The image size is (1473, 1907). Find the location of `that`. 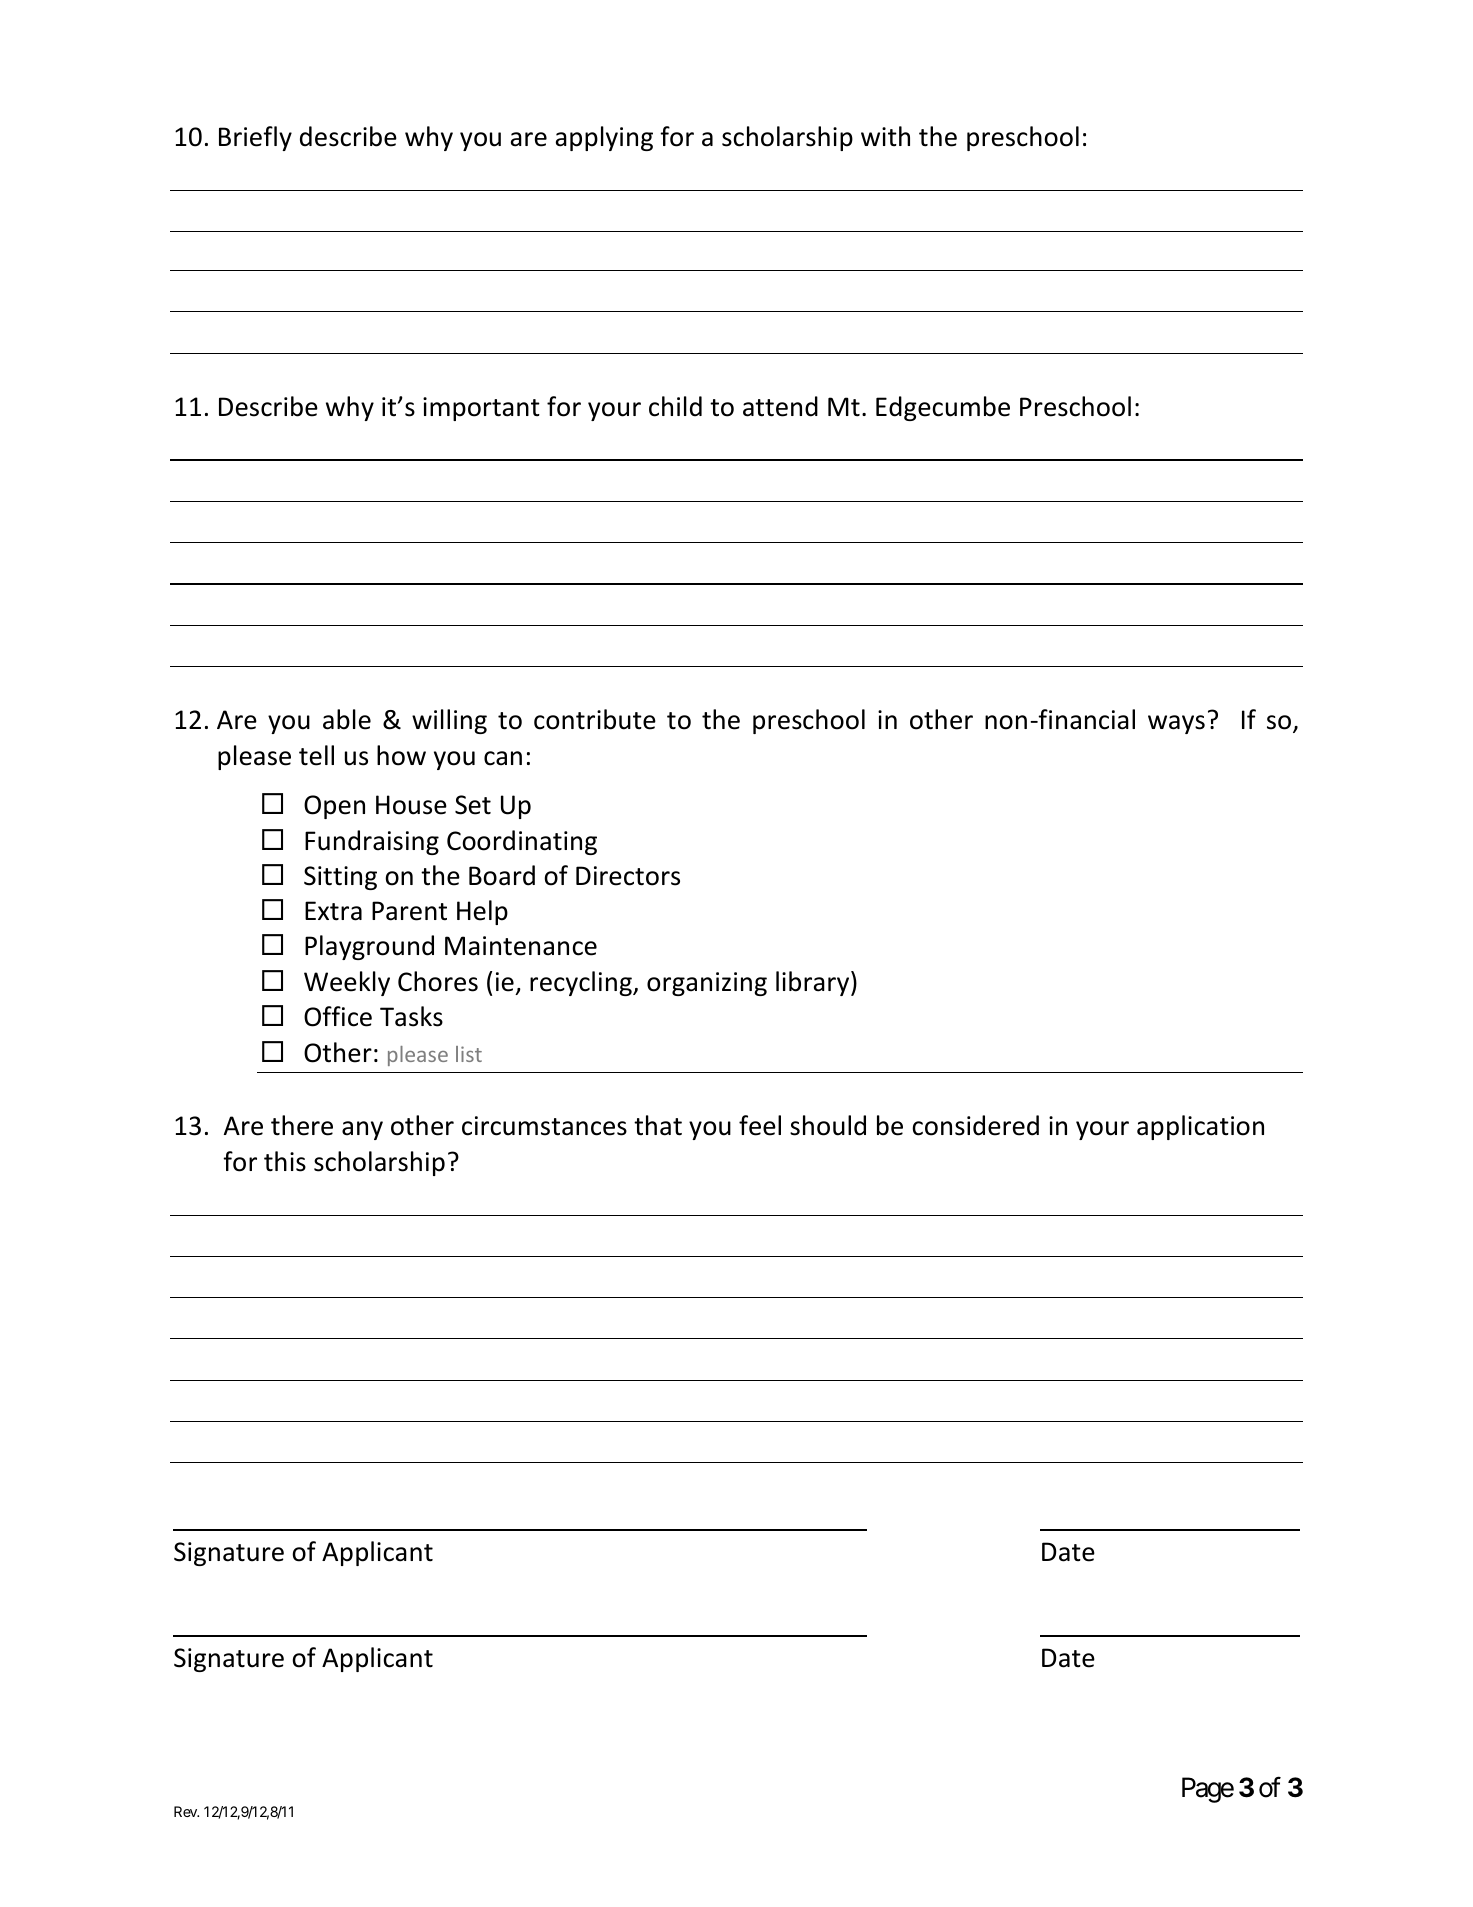

that is located at coordinates (658, 1125).
